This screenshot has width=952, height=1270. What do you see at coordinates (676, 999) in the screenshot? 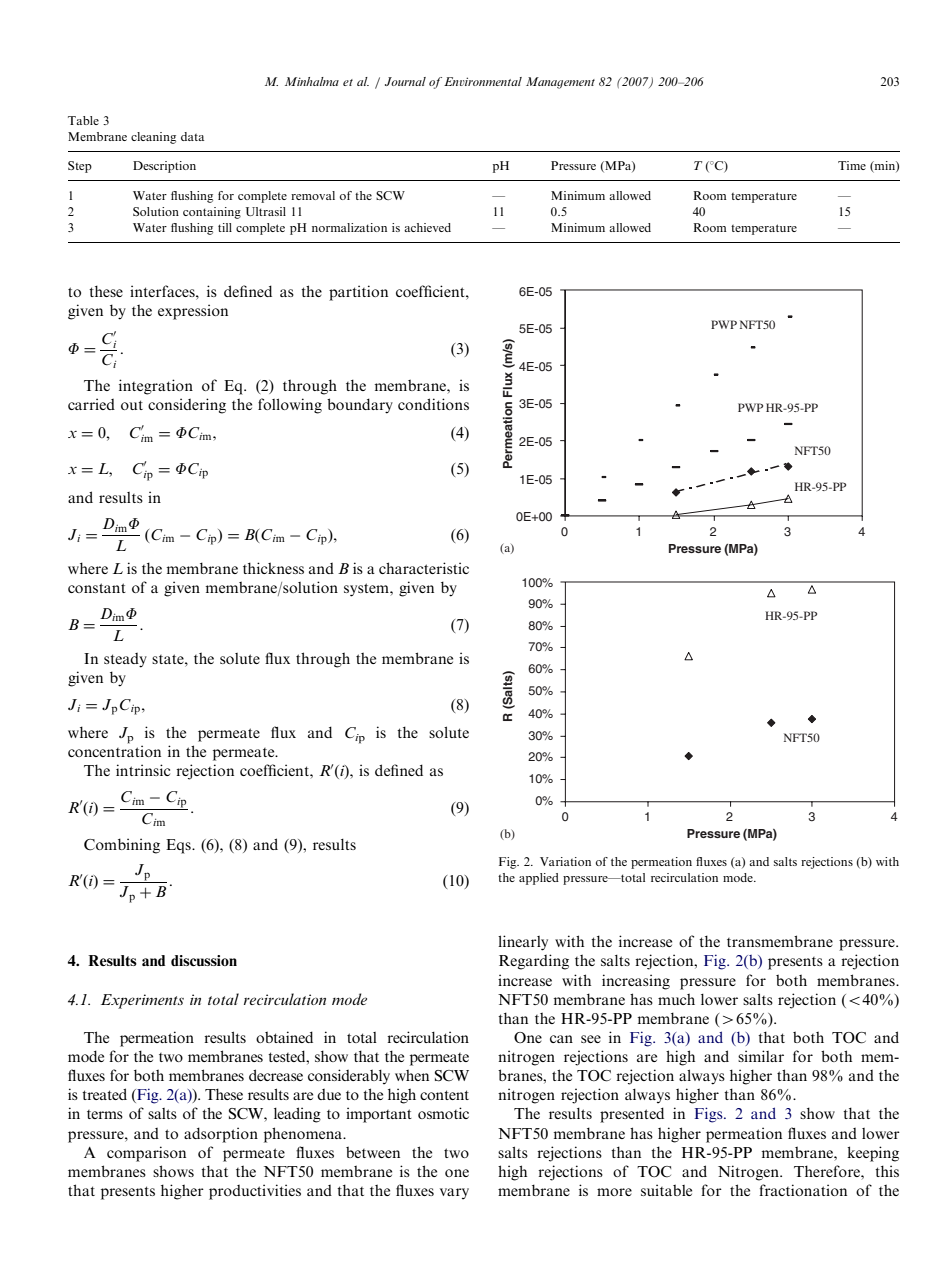
I see `much` at bounding box center [676, 999].
